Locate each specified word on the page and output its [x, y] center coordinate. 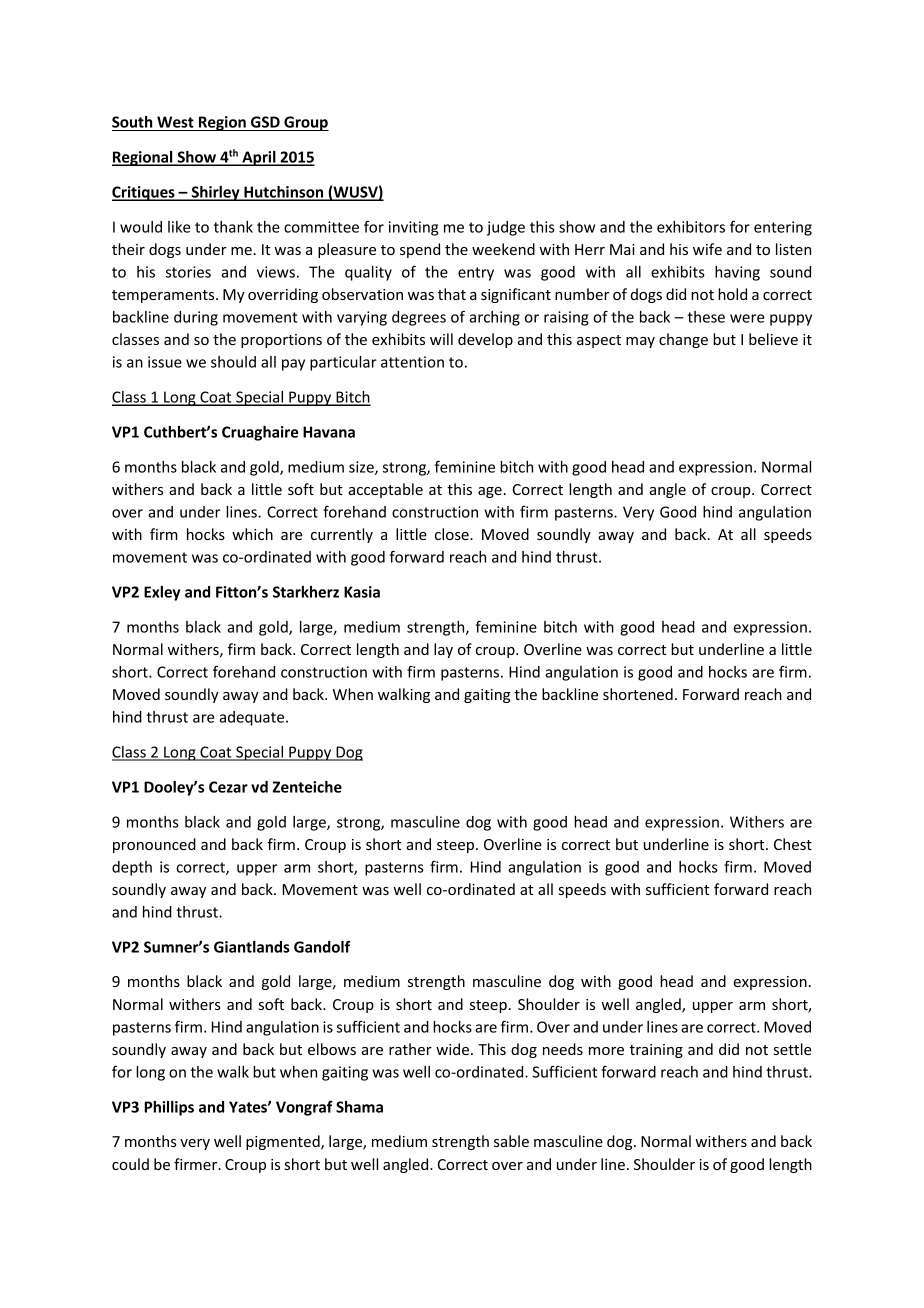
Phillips [169, 1108]
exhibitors [691, 227]
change [683, 340]
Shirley [215, 193]
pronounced [154, 845]
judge [506, 228]
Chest [793, 844]
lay [443, 650]
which [252, 534]
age [490, 492]
